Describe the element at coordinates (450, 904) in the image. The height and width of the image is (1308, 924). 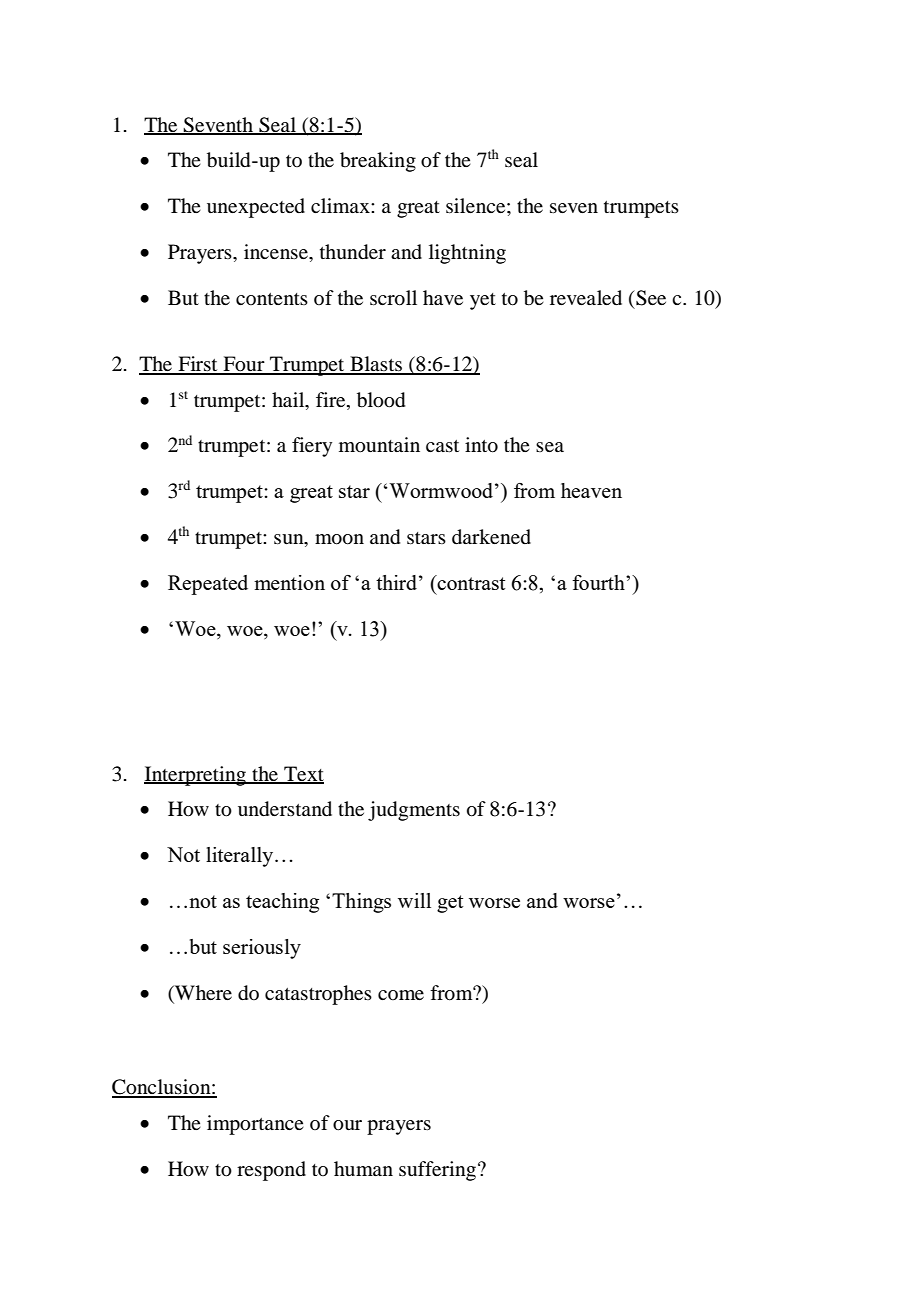
I see `get` at that location.
